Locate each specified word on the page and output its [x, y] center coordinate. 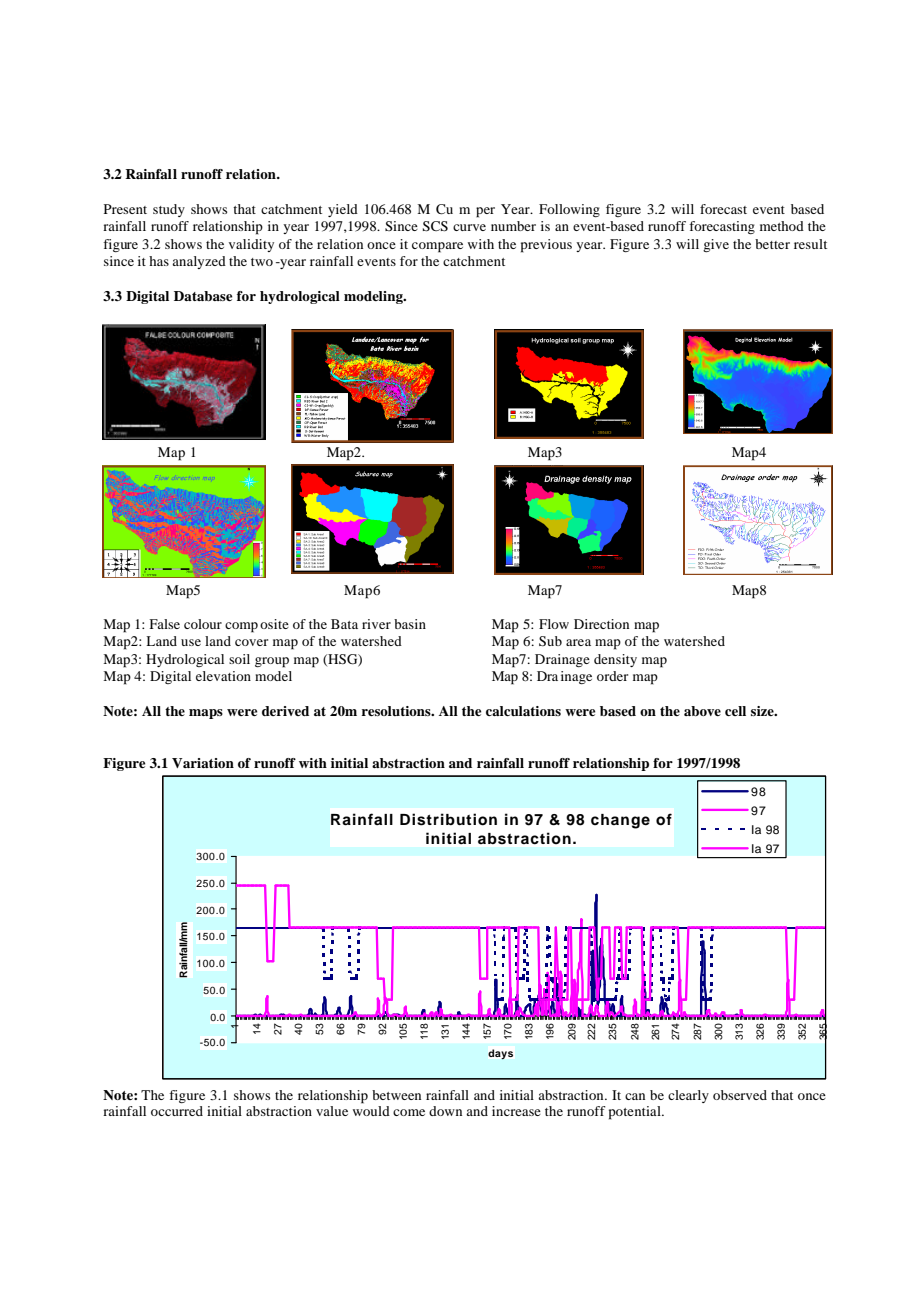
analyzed [199, 262]
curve [469, 227]
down [445, 1111]
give [716, 245]
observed [740, 1095]
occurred [177, 1111]
